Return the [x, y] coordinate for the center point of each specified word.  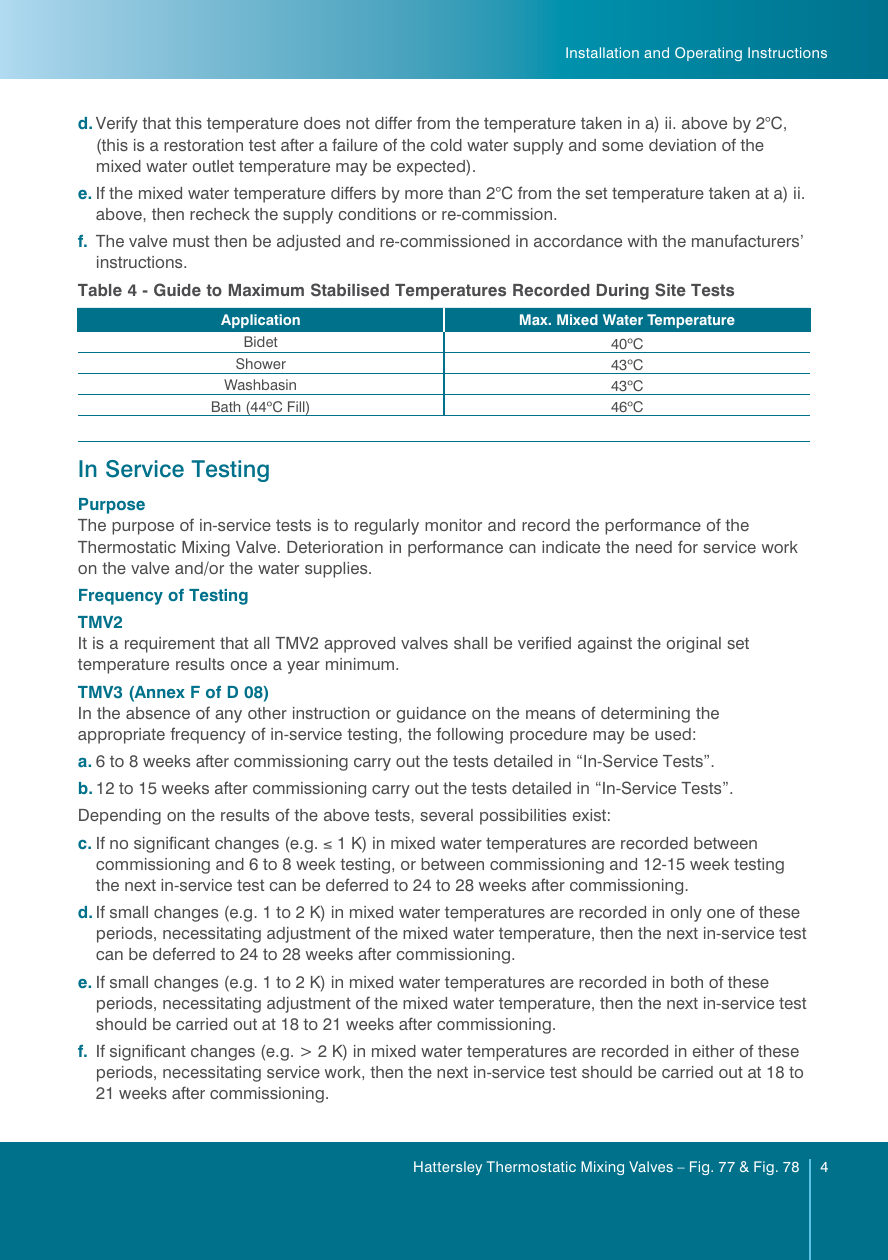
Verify [117, 124]
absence [158, 713]
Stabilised [350, 290]
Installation [602, 52]
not [358, 123]
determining [645, 715]
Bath [226, 406]
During [623, 292]
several [446, 815]
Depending [120, 817]
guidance [431, 715]
